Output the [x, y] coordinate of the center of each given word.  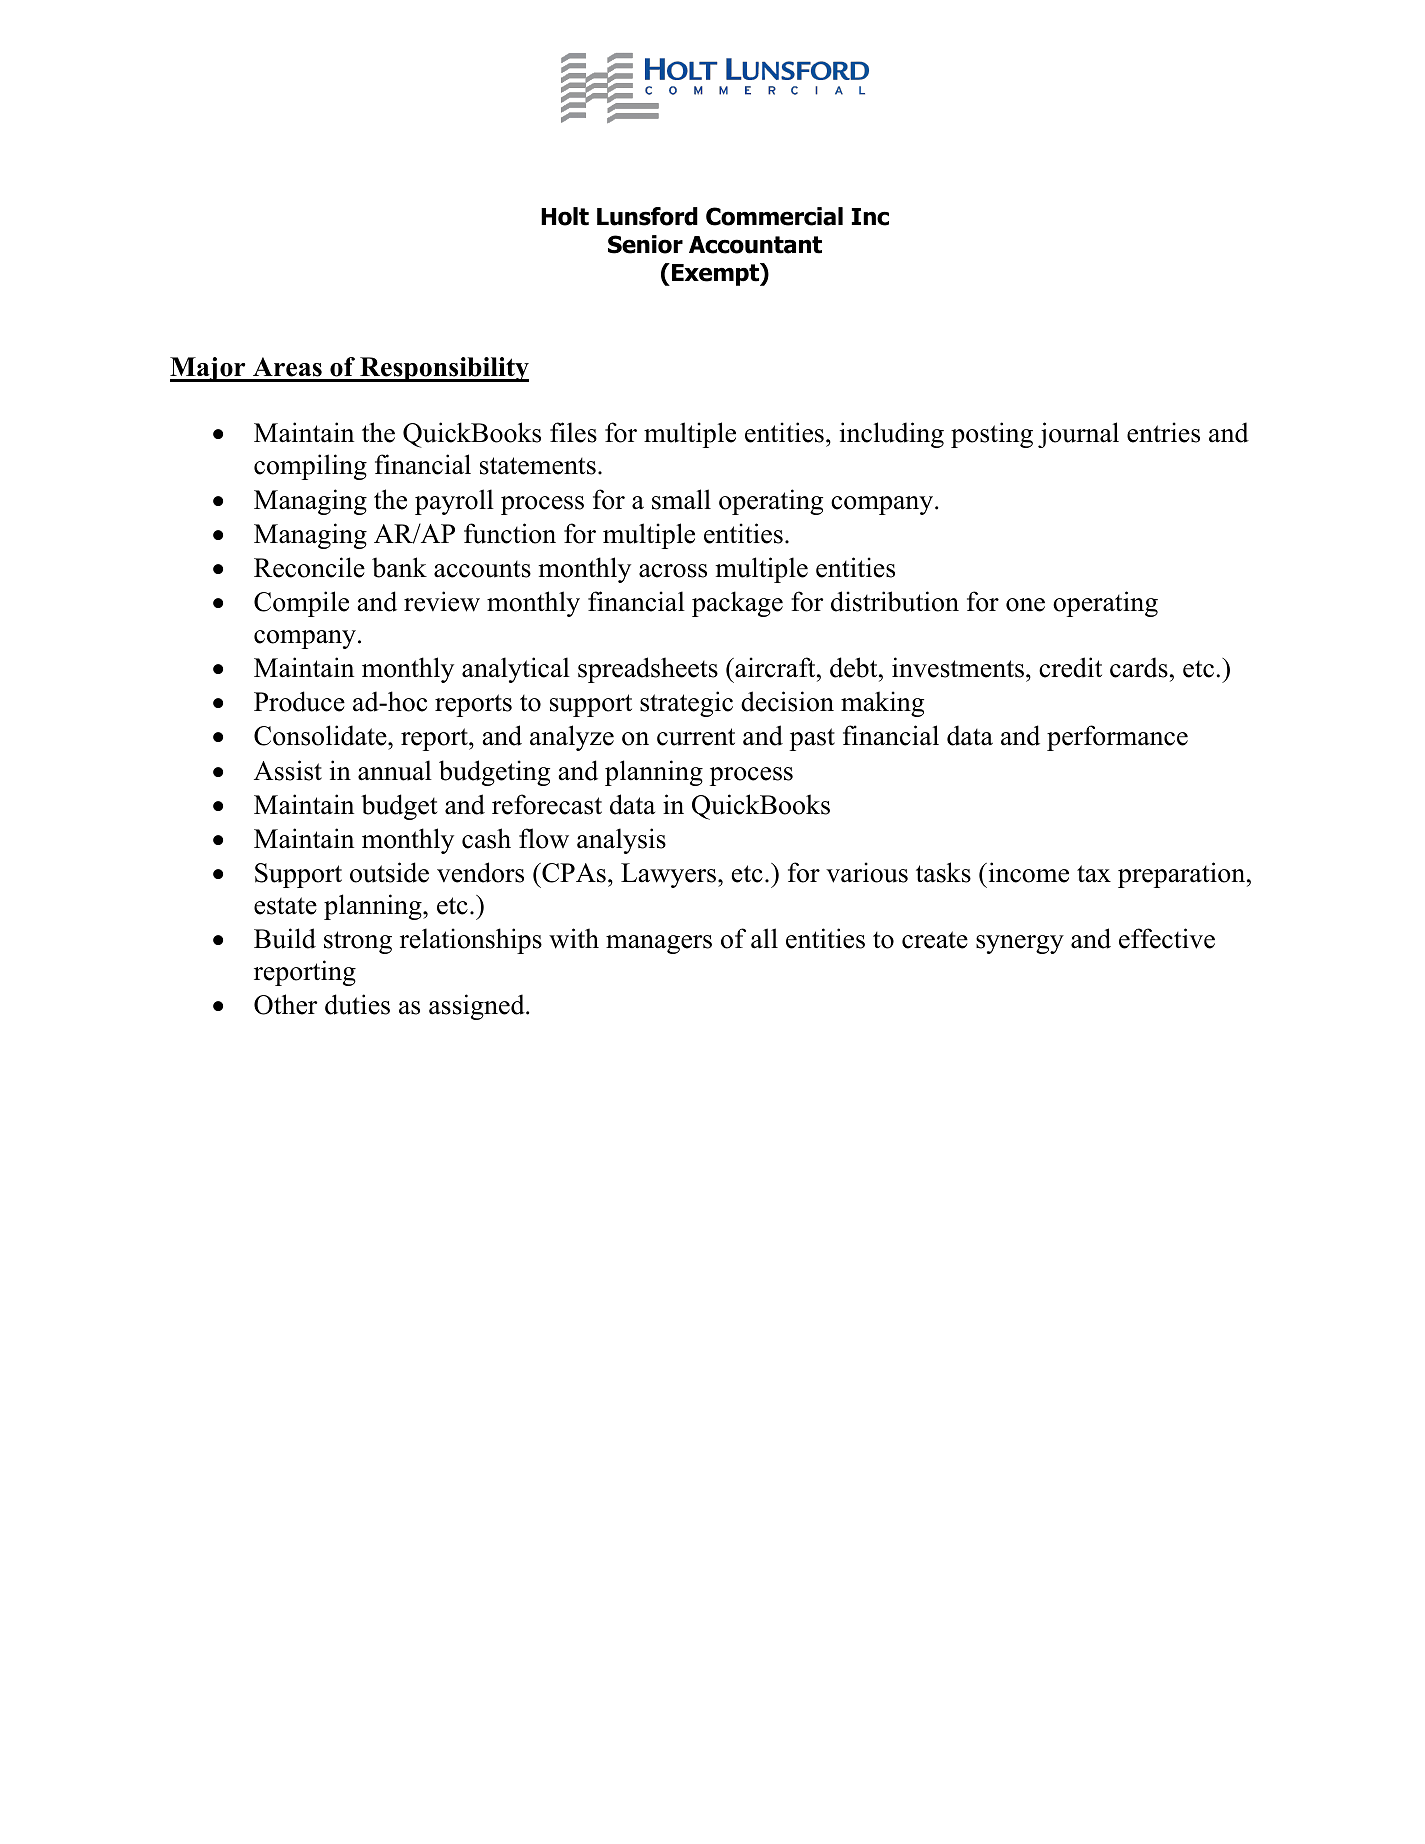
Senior [645, 244]
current [696, 737]
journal [1078, 435]
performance [1117, 738]
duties [357, 1004]
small [681, 499]
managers [659, 944]
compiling [310, 467]
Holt [565, 216]
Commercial [774, 216]
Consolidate [321, 735]
